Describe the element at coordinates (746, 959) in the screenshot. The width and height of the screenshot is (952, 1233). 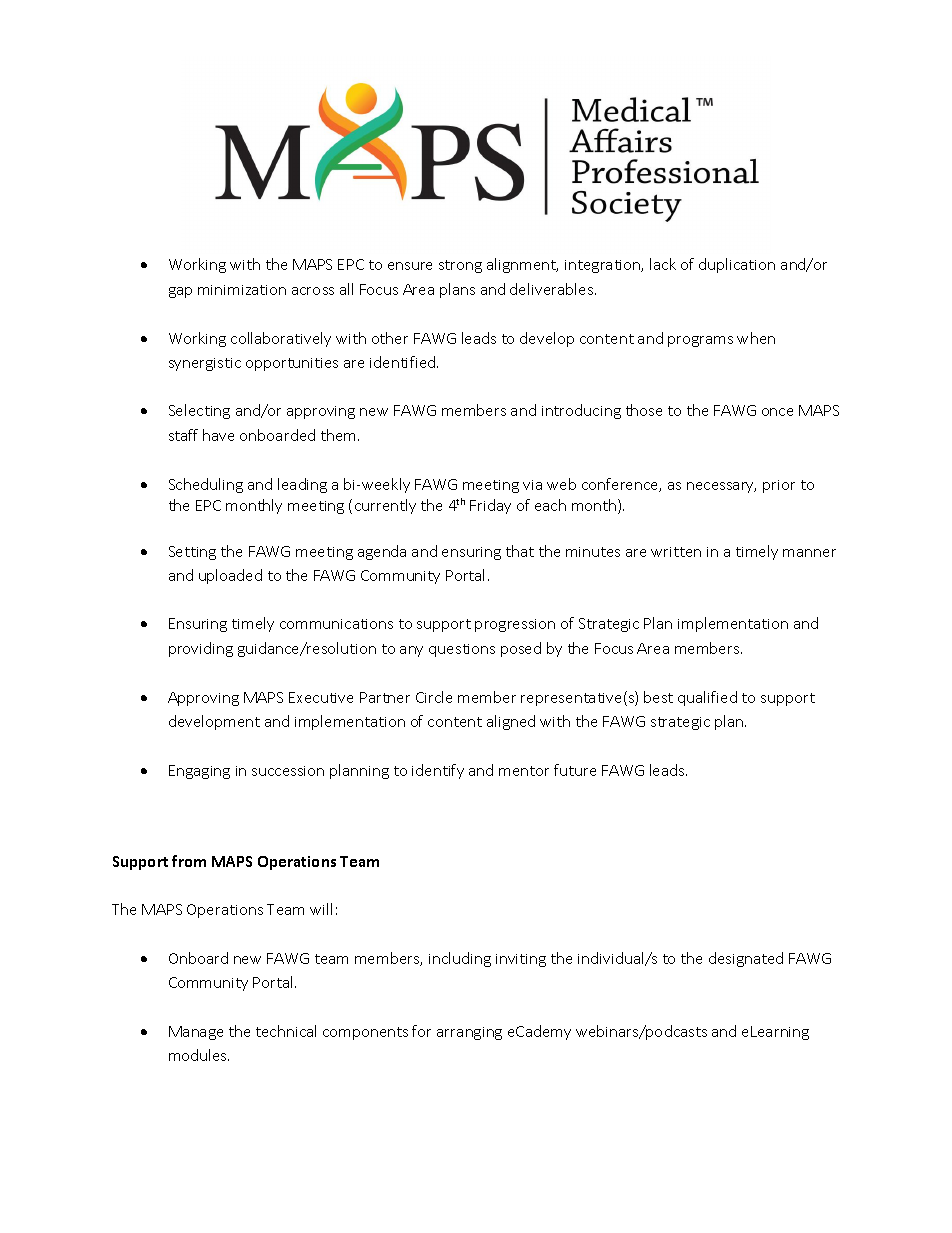
I see `designated` at that location.
